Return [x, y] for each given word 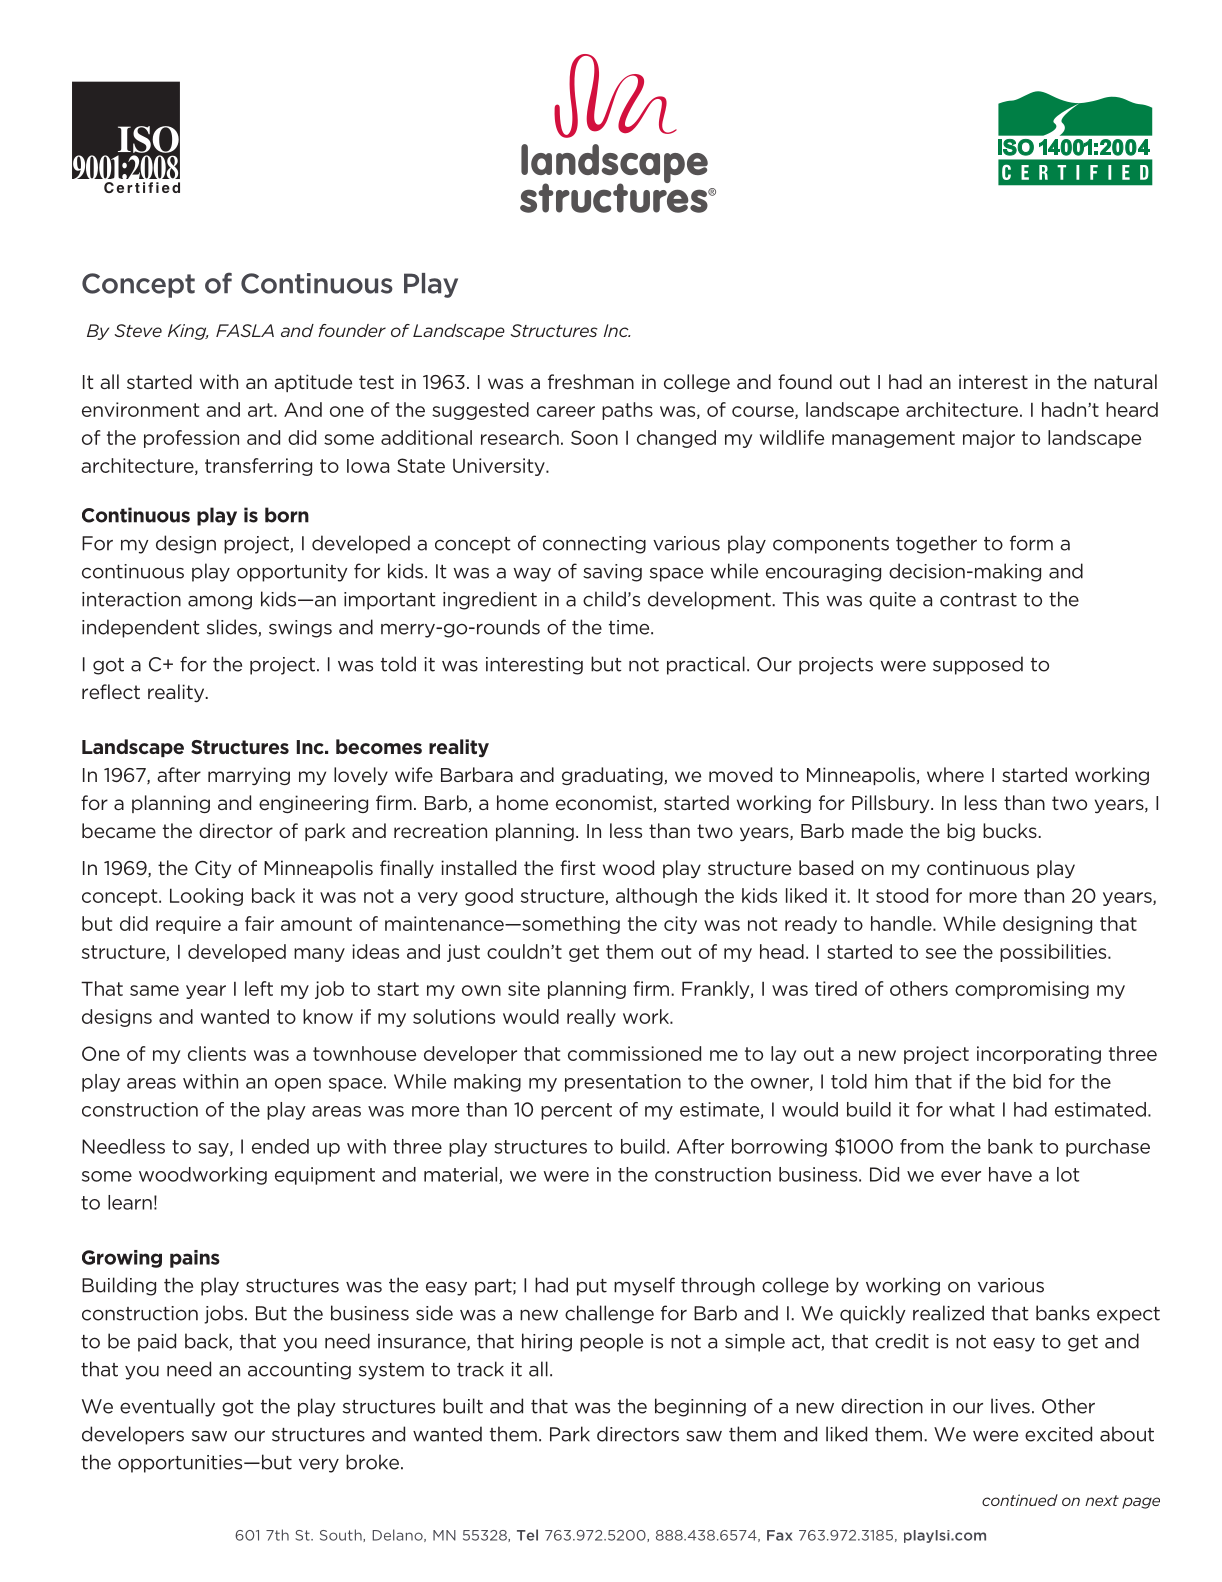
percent [576, 1111]
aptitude [313, 383]
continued [1020, 1500]
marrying [249, 776]
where [955, 774]
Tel [527, 1535]
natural [1125, 381]
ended [280, 1146]
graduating [613, 776]
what [972, 1109]
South [342, 1535]
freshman [591, 381]
